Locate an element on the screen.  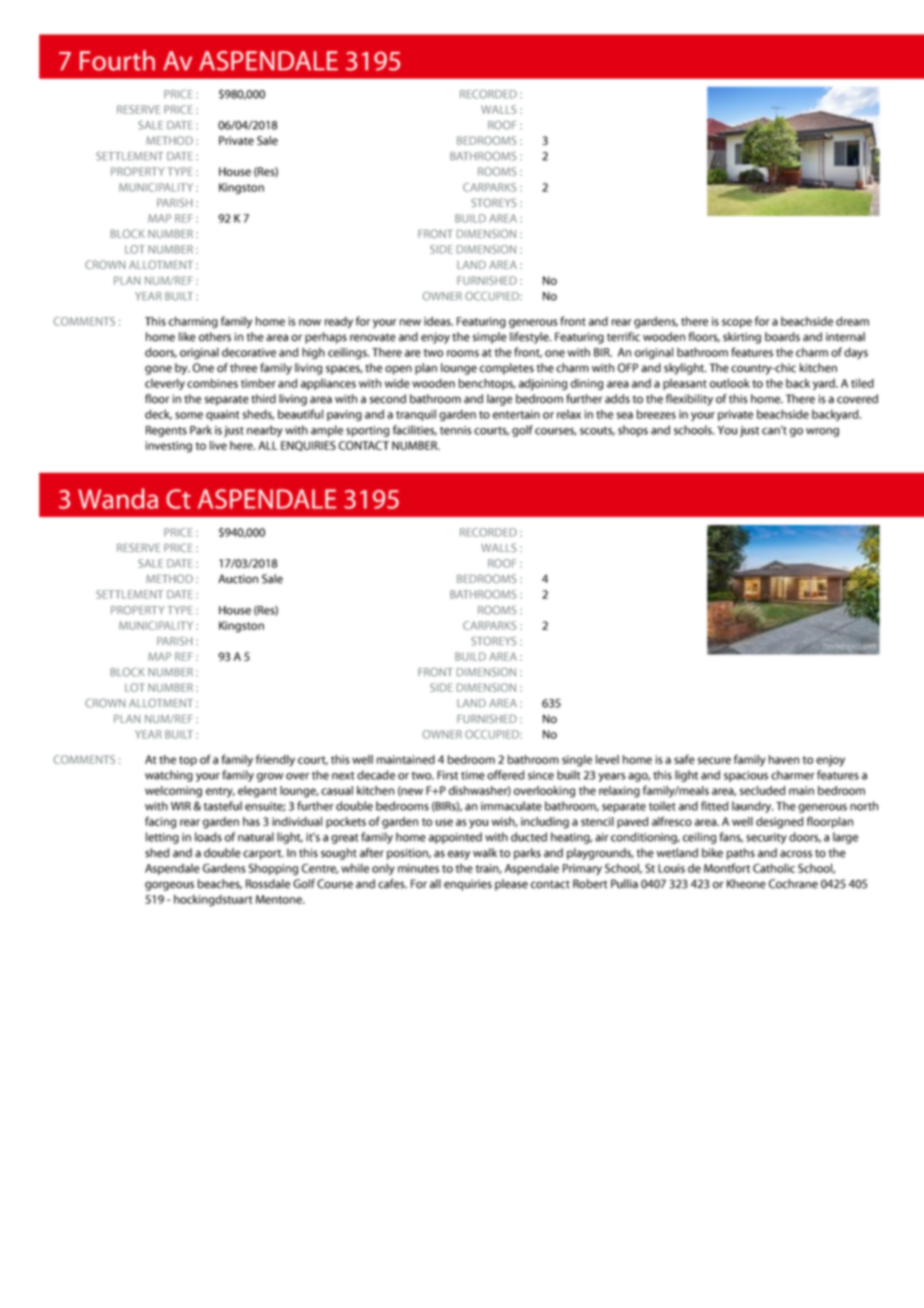
tennis is located at coordinates (456, 430).
